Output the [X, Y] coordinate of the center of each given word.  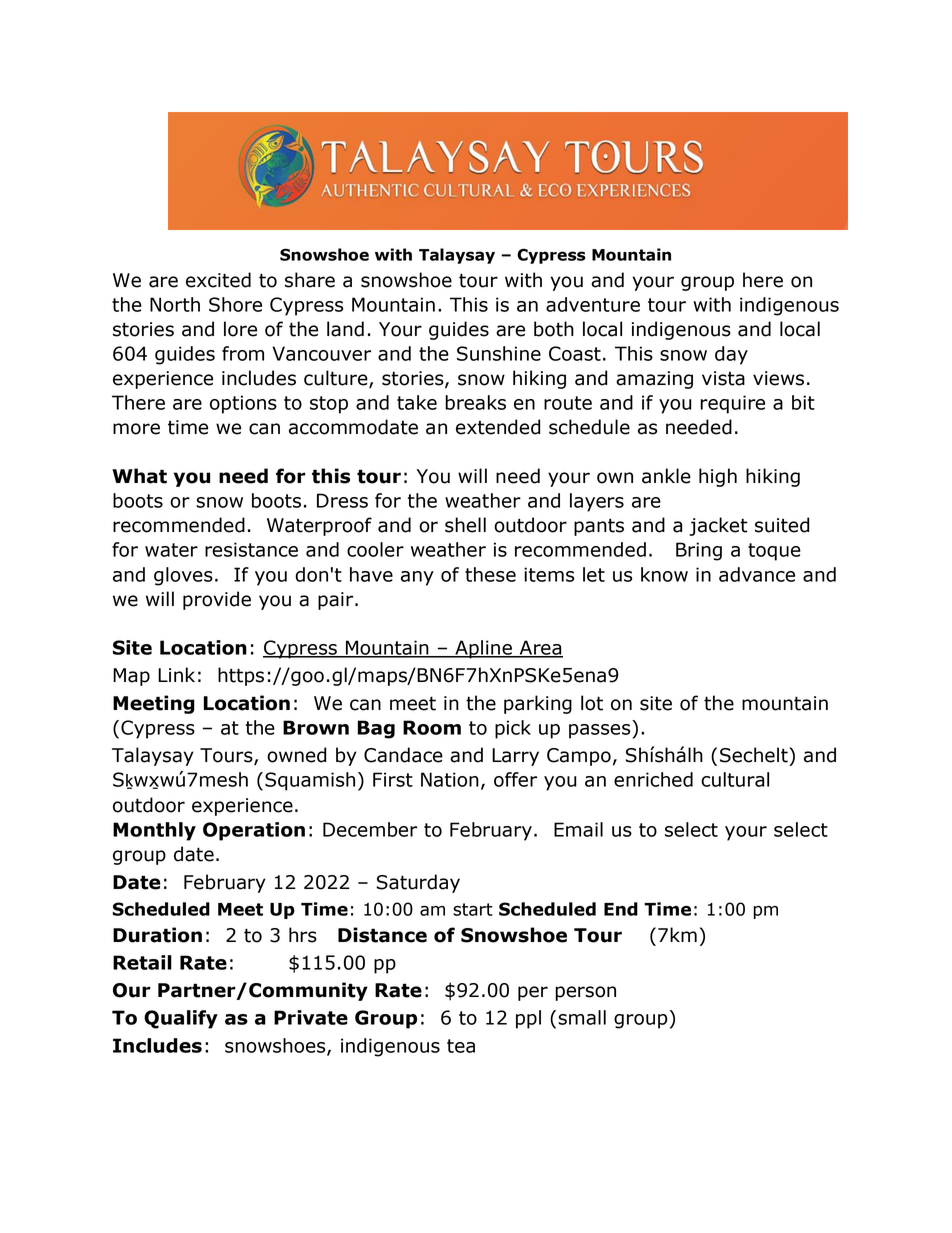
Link [176, 674]
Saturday [418, 883]
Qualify [181, 1019]
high [718, 477]
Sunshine [499, 353]
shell [465, 525]
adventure [593, 304]
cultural [735, 779]
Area [540, 648]
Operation [254, 831]
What [139, 476]
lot [592, 703]
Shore [235, 304]
